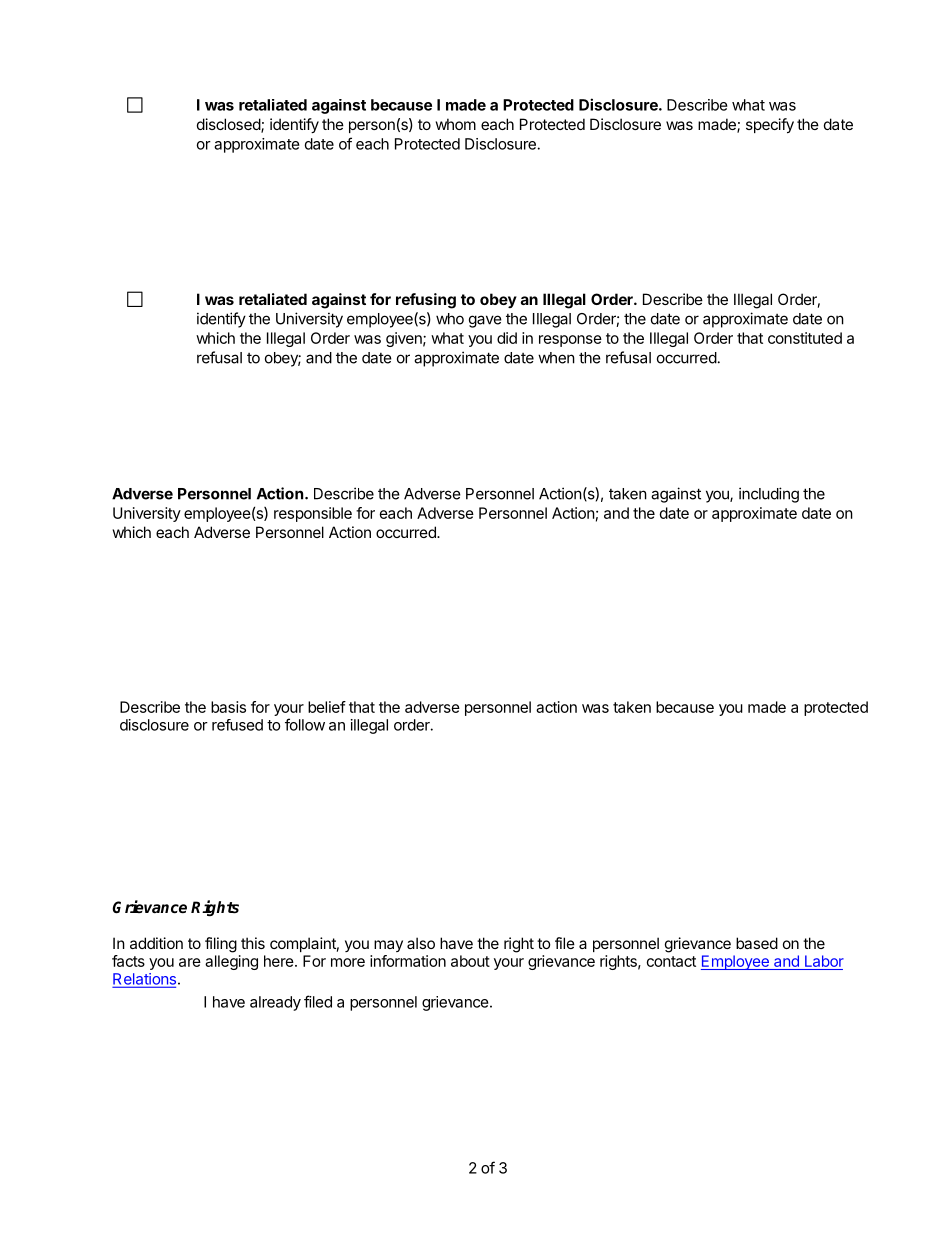  What do you see at coordinates (770, 125) in the page?
I see `specify` at bounding box center [770, 125].
